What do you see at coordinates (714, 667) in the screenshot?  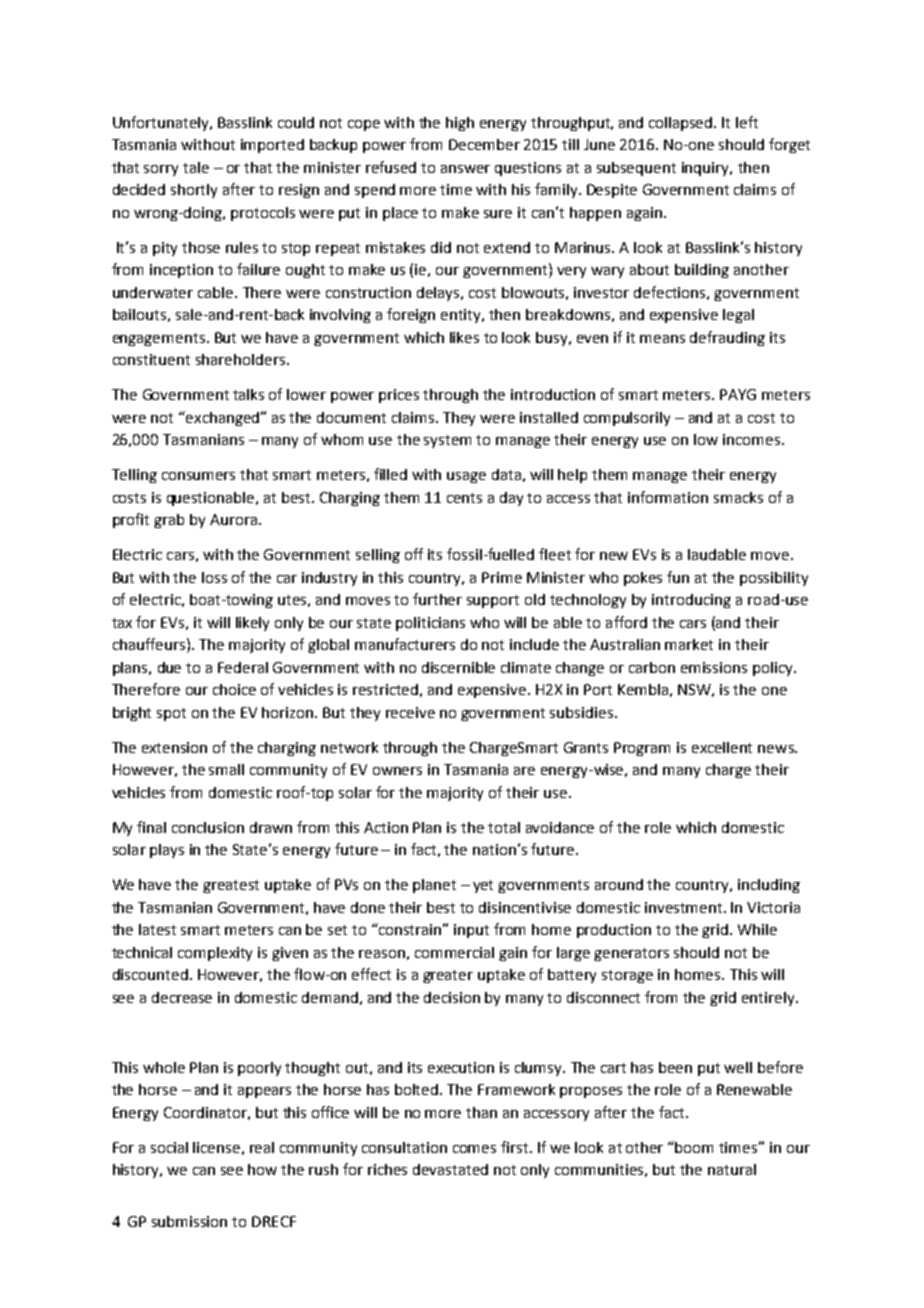 I see `emissions` at bounding box center [714, 667].
